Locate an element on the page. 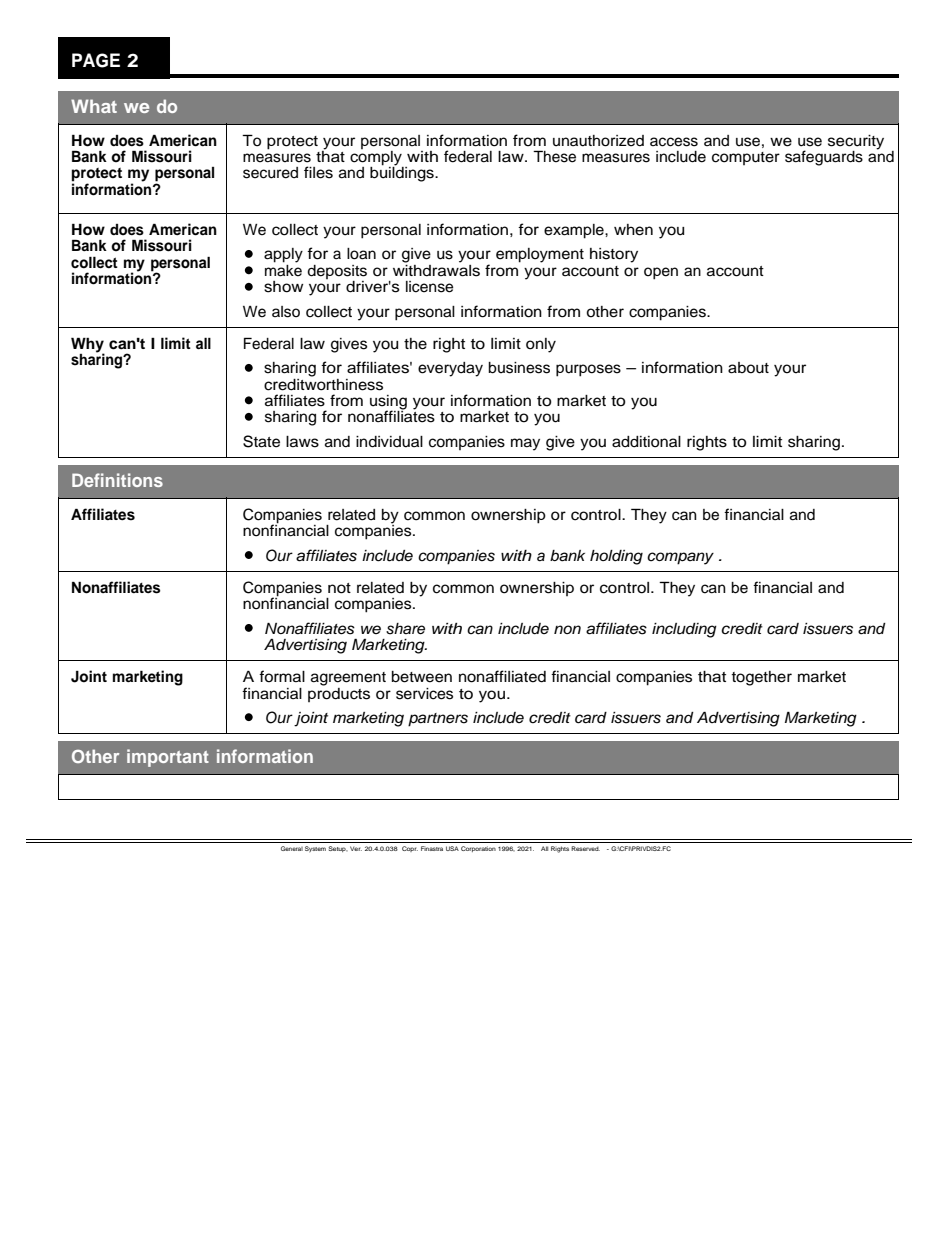 This page has width=952, height=1233. access is located at coordinates (674, 142).
